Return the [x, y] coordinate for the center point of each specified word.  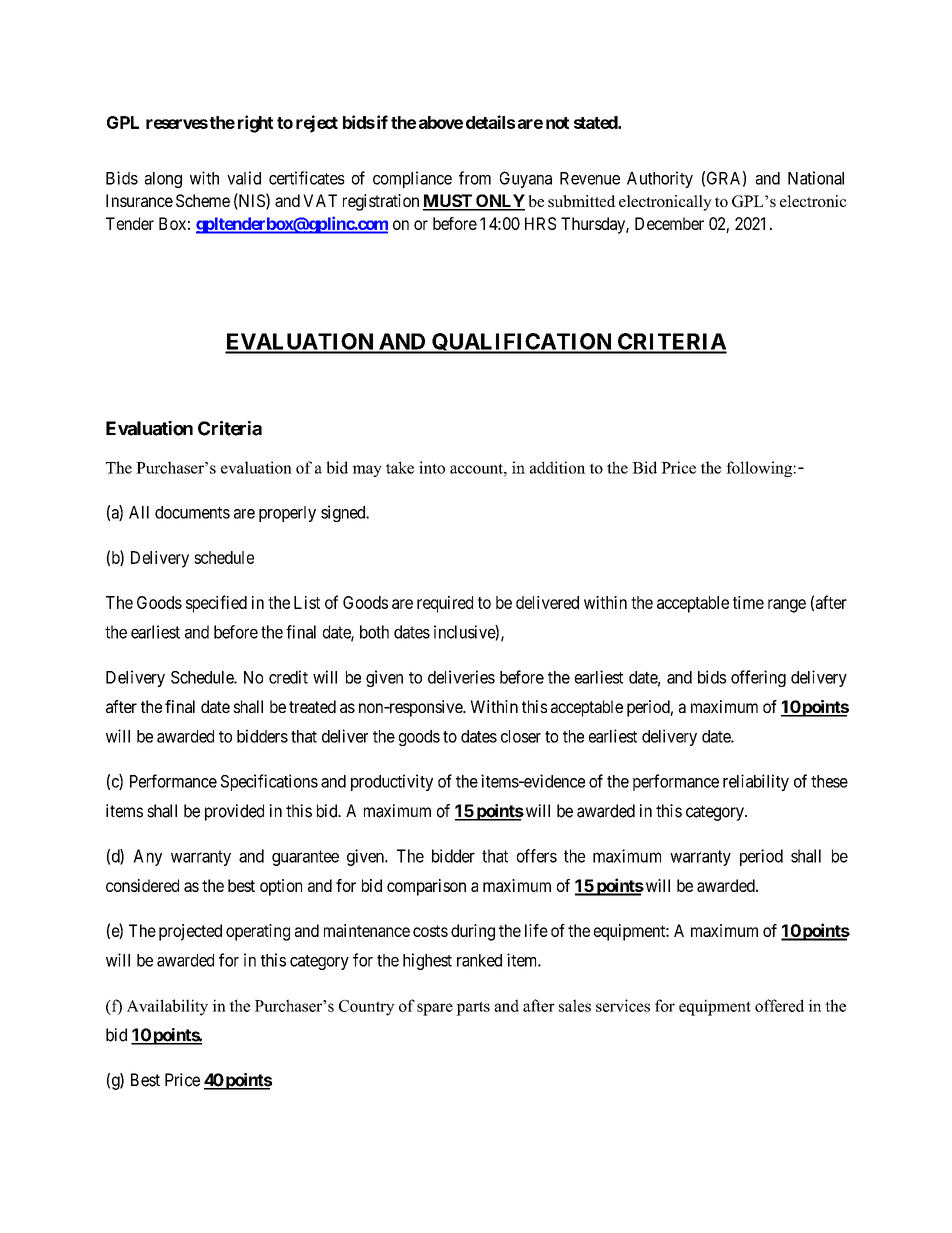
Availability [167, 1007]
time [748, 602]
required [445, 604]
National [816, 178]
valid [244, 178]
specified [216, 604]
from [475, 178]
